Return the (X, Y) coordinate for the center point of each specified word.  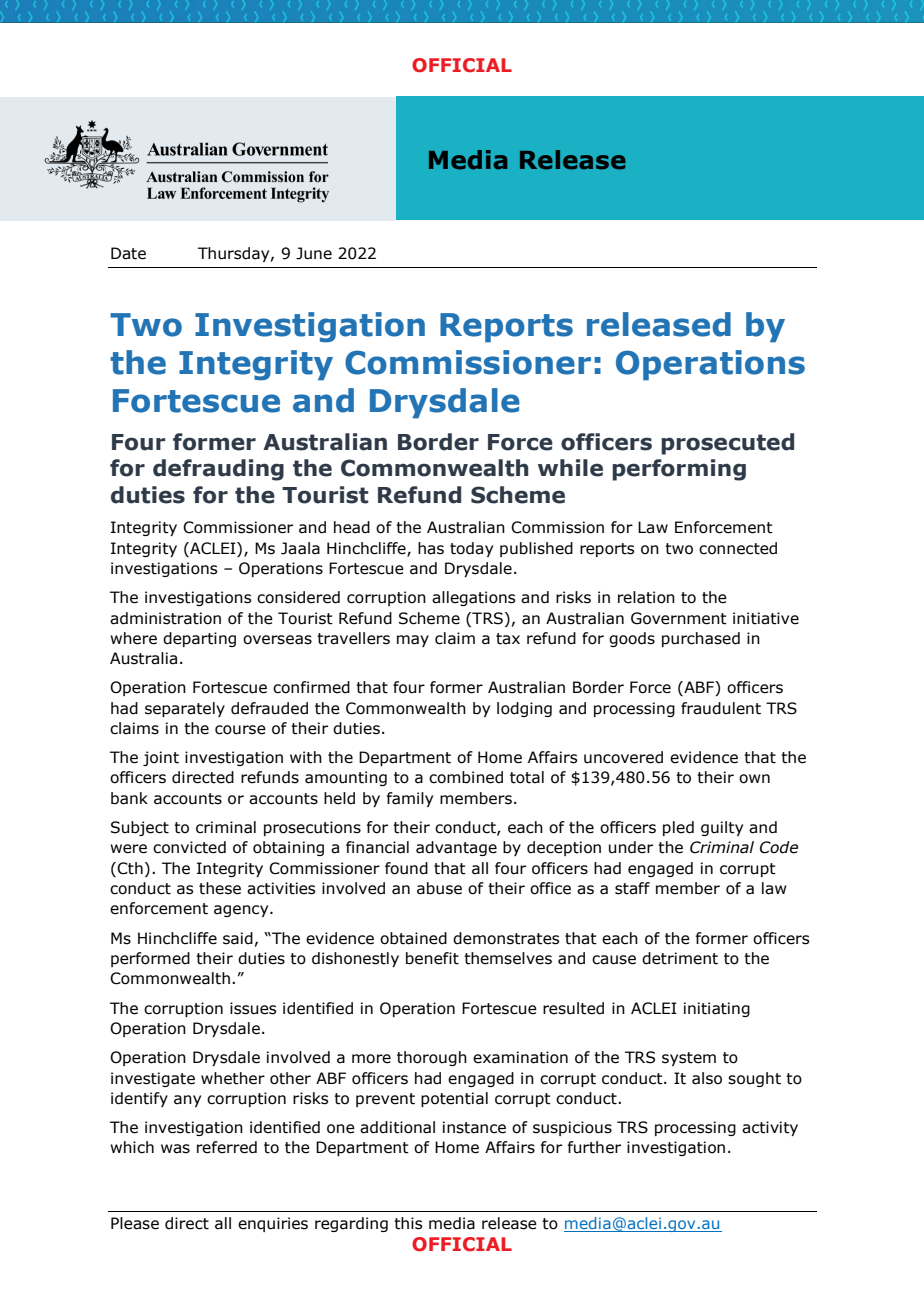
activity (770, 1128)
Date (128, 253)
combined (466, 777)
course (240, 730)
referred (227, 1147)
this (408, 1223)
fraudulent (721, 708)
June (314, 253)
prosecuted (727, 444)
